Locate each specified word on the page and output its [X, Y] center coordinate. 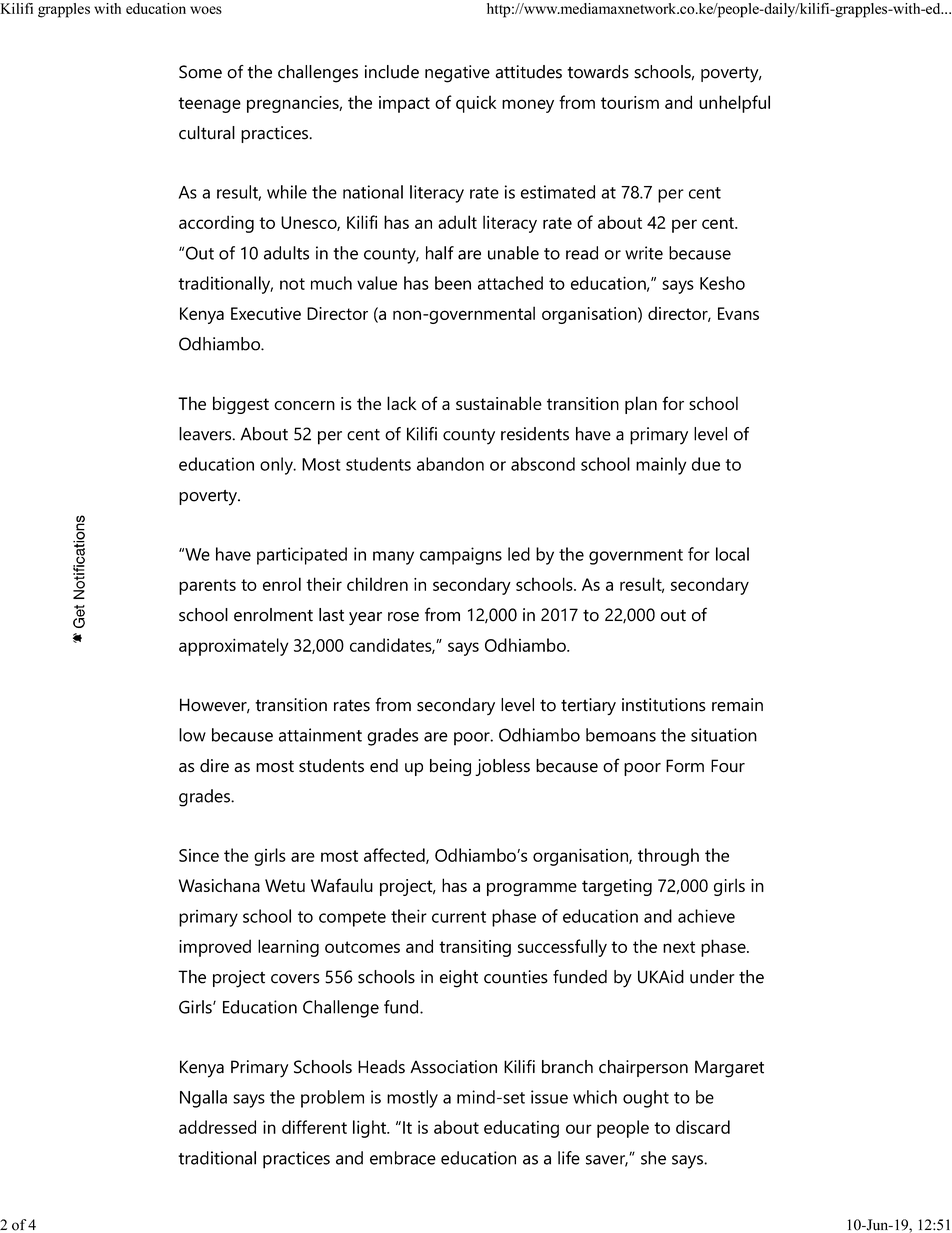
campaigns [461, 556]
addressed [217, 1127]
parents [207, 587]
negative [457, 74]
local [732, 554]
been [453, 283]
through [668, 857]
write [644, 253]
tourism [630, 102]
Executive [266, 313]
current [459, 917]
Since [199, 855]
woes [206, 10]
